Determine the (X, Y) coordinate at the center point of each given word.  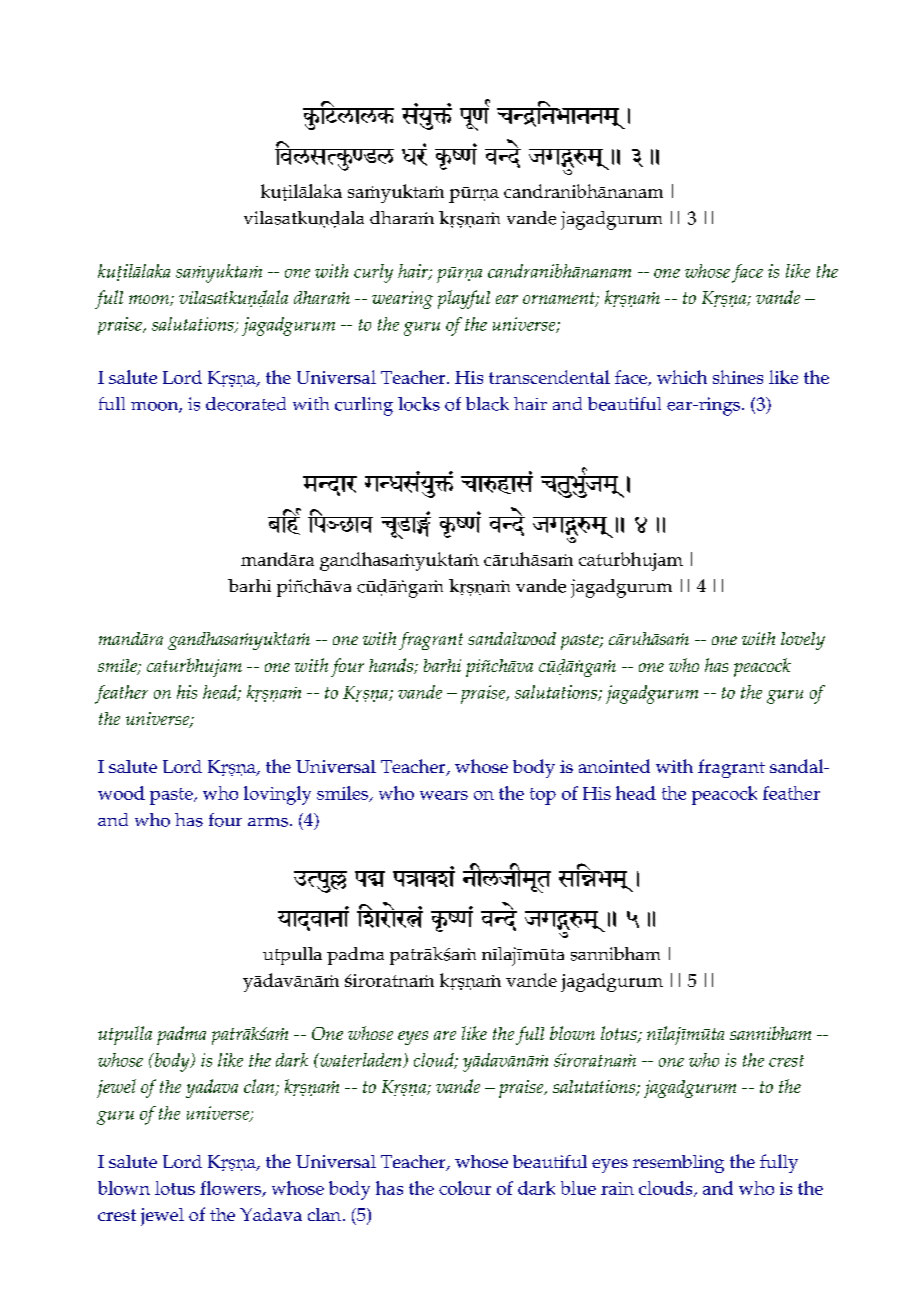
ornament (560, 299)
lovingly (277, 795)
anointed (614, 766)
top (543, 796)
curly (373, 273)
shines (738, 377)
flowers (231, 1189)
